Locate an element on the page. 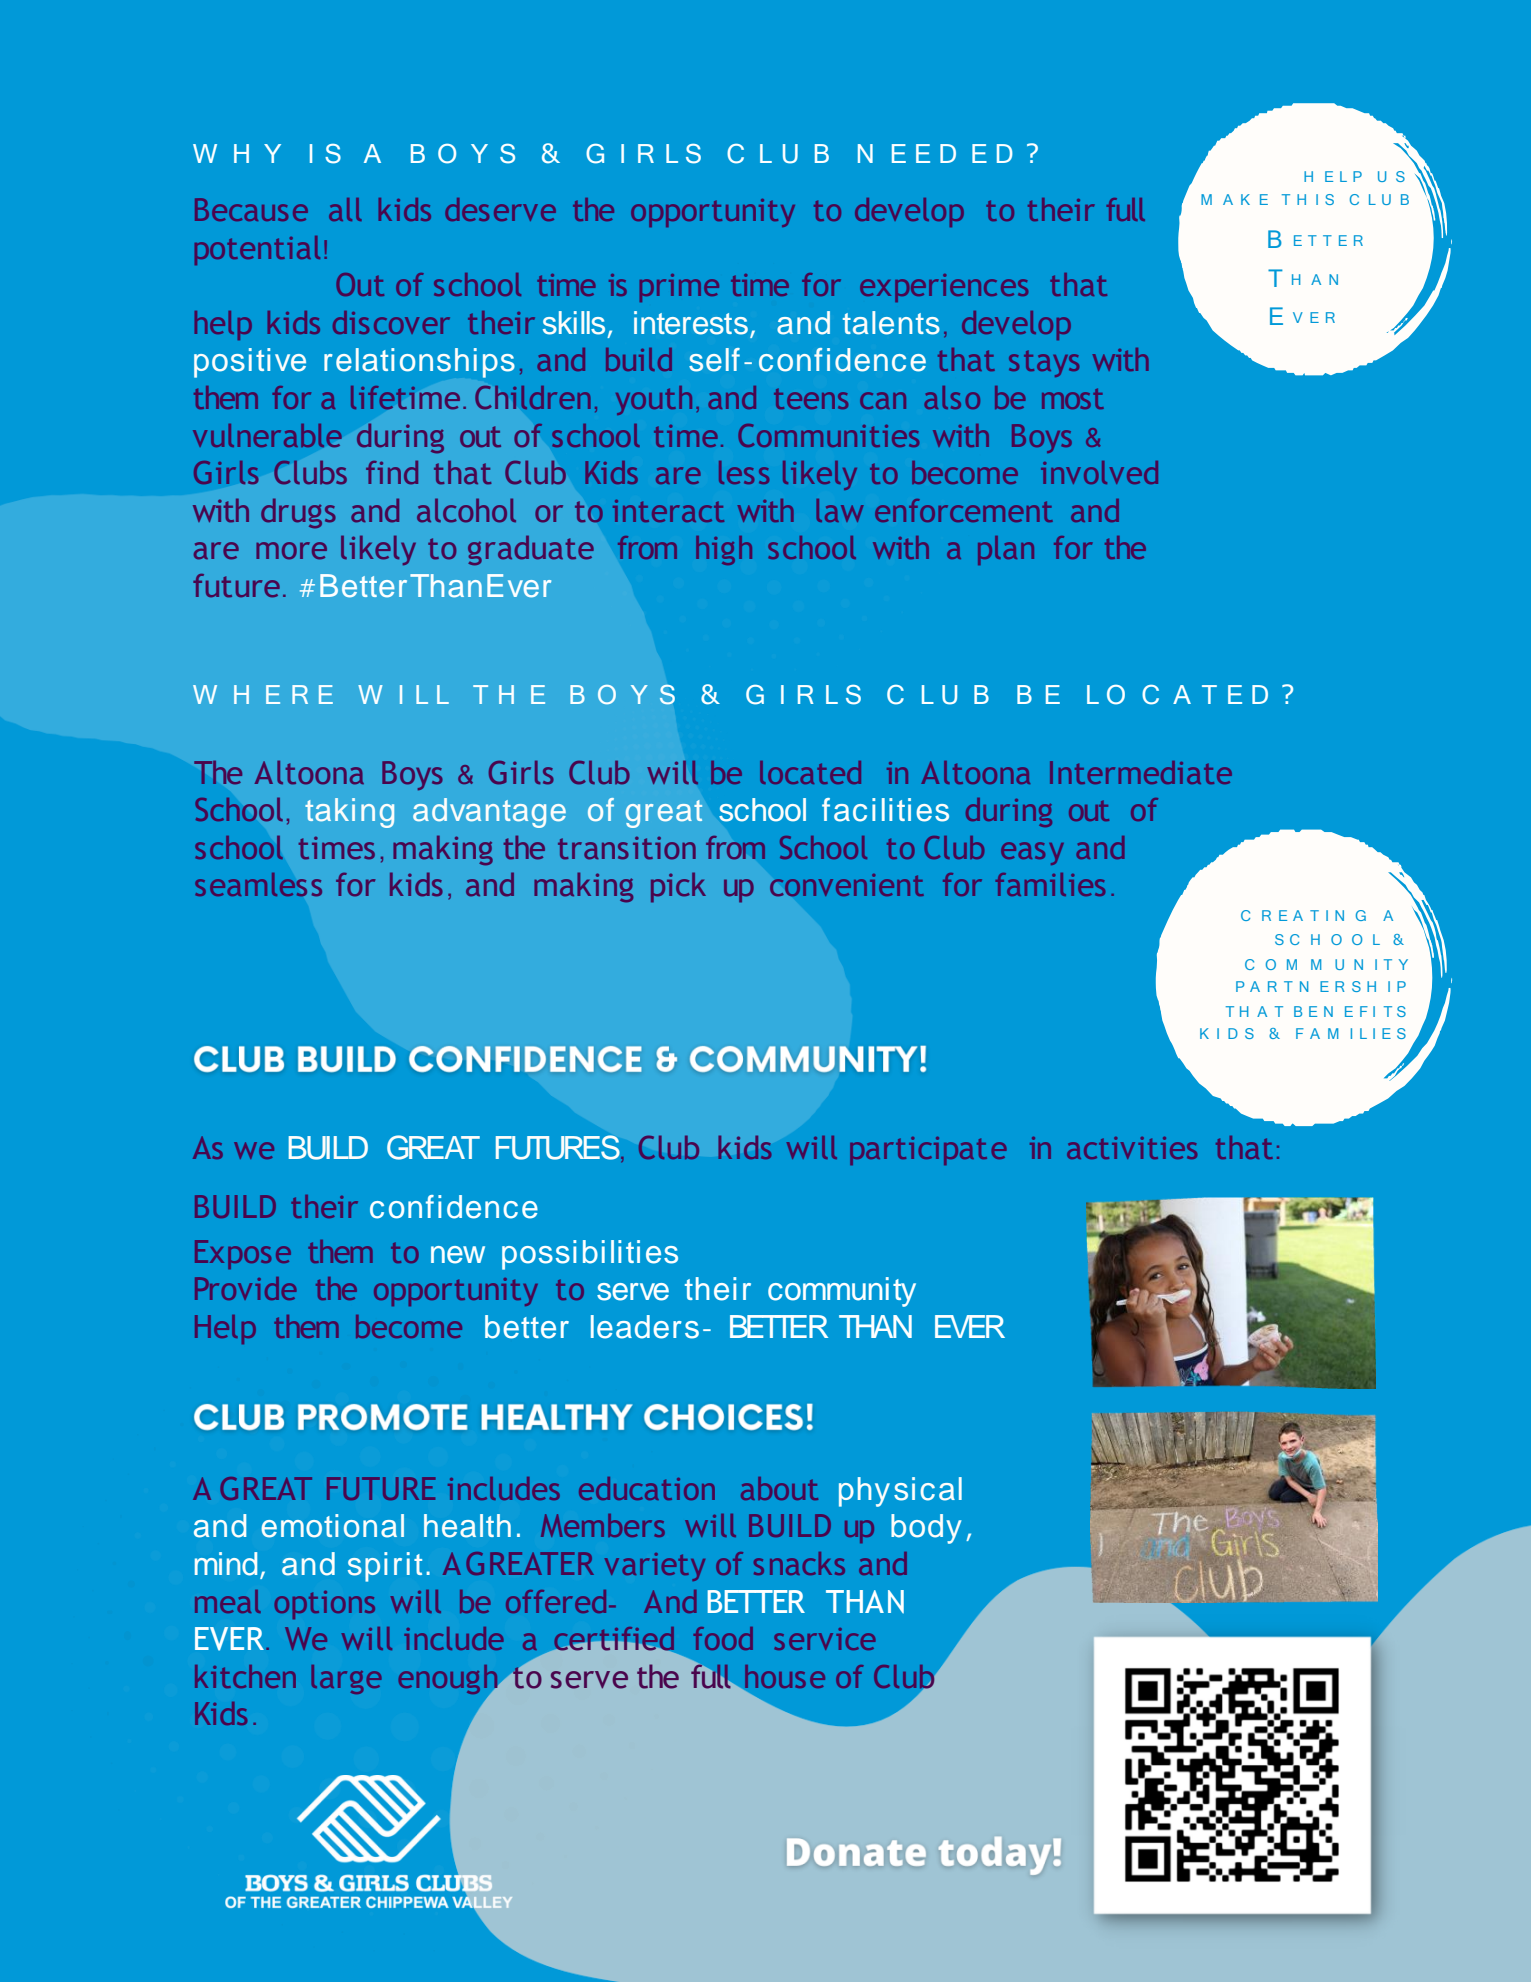 This page has width=1531, height=1982. Intermediate is located at coordinates (1141, 772).
